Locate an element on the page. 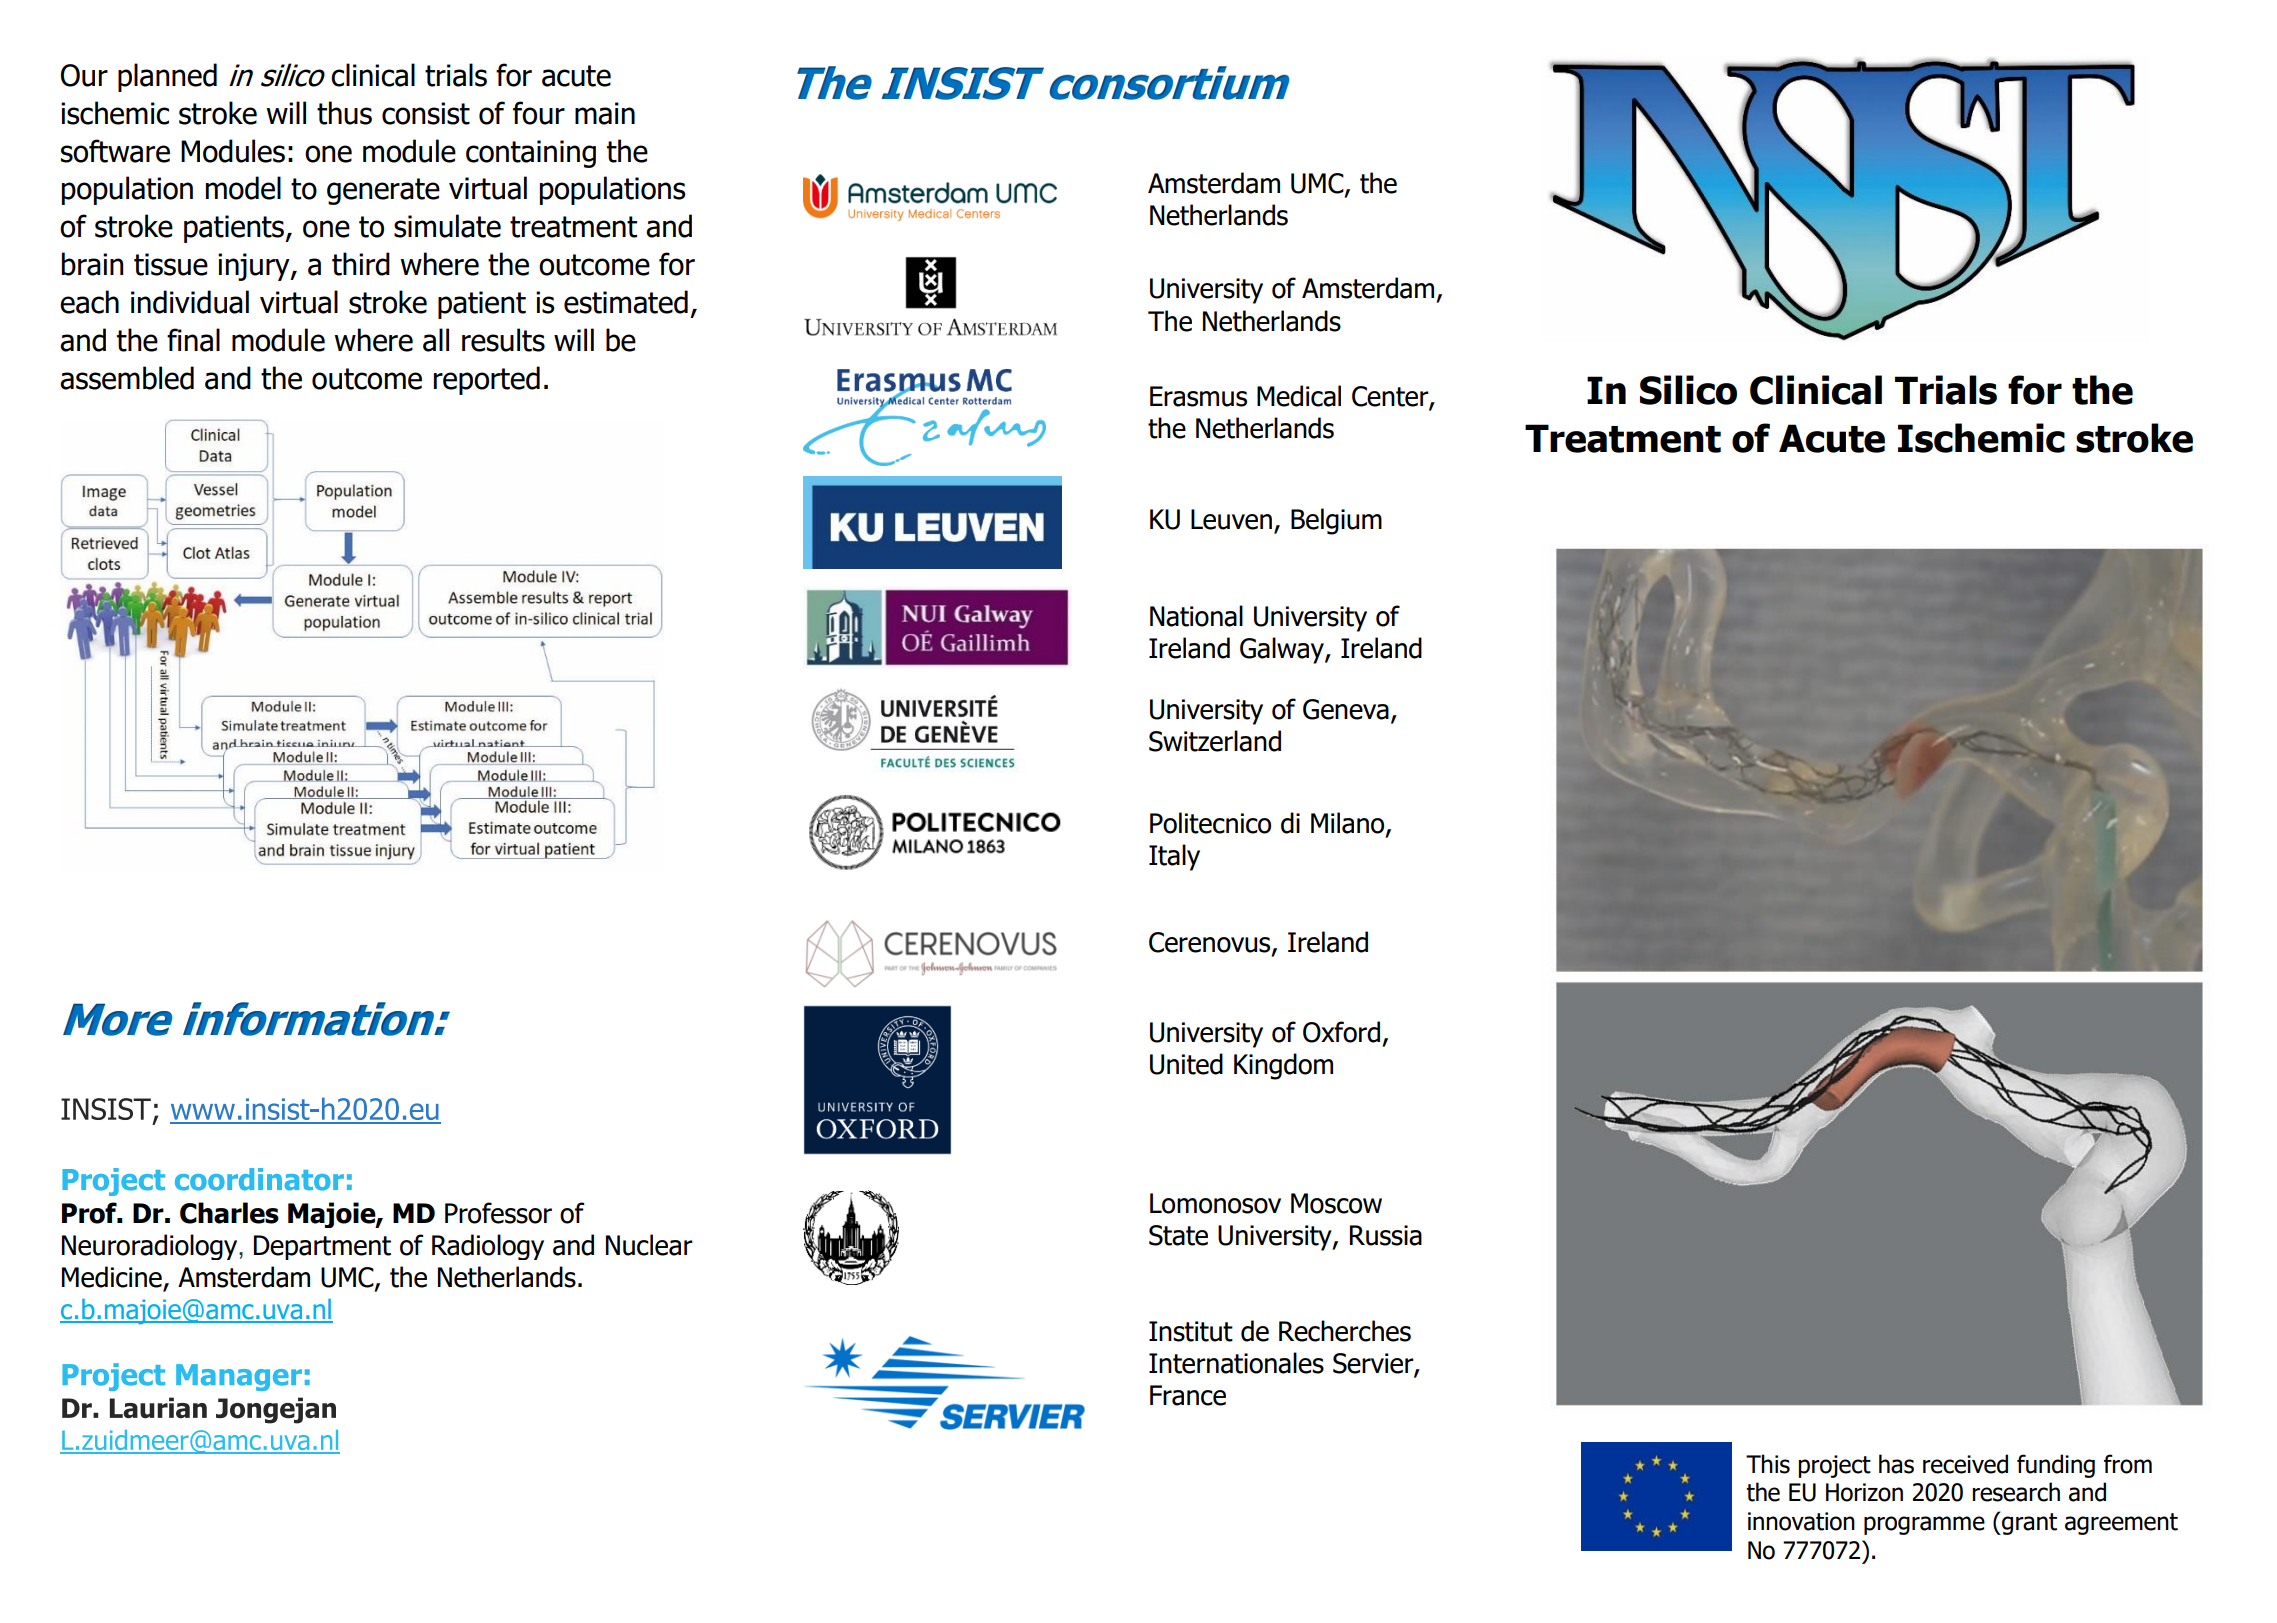 The image size is (2277, 1623). main is located at coordinates (605, 113).
